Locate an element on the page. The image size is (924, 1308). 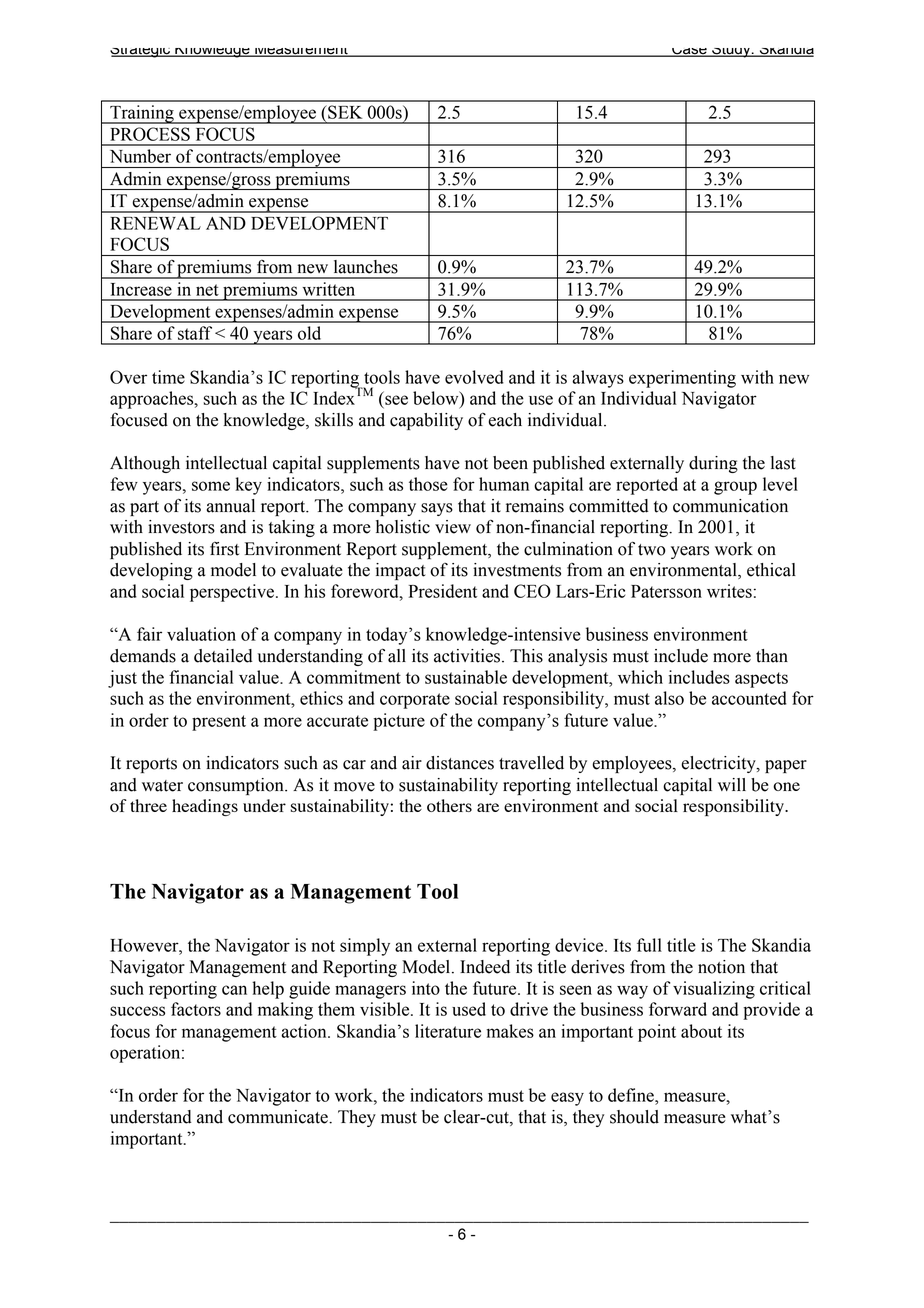
during is located at coordinates (713, 464).
